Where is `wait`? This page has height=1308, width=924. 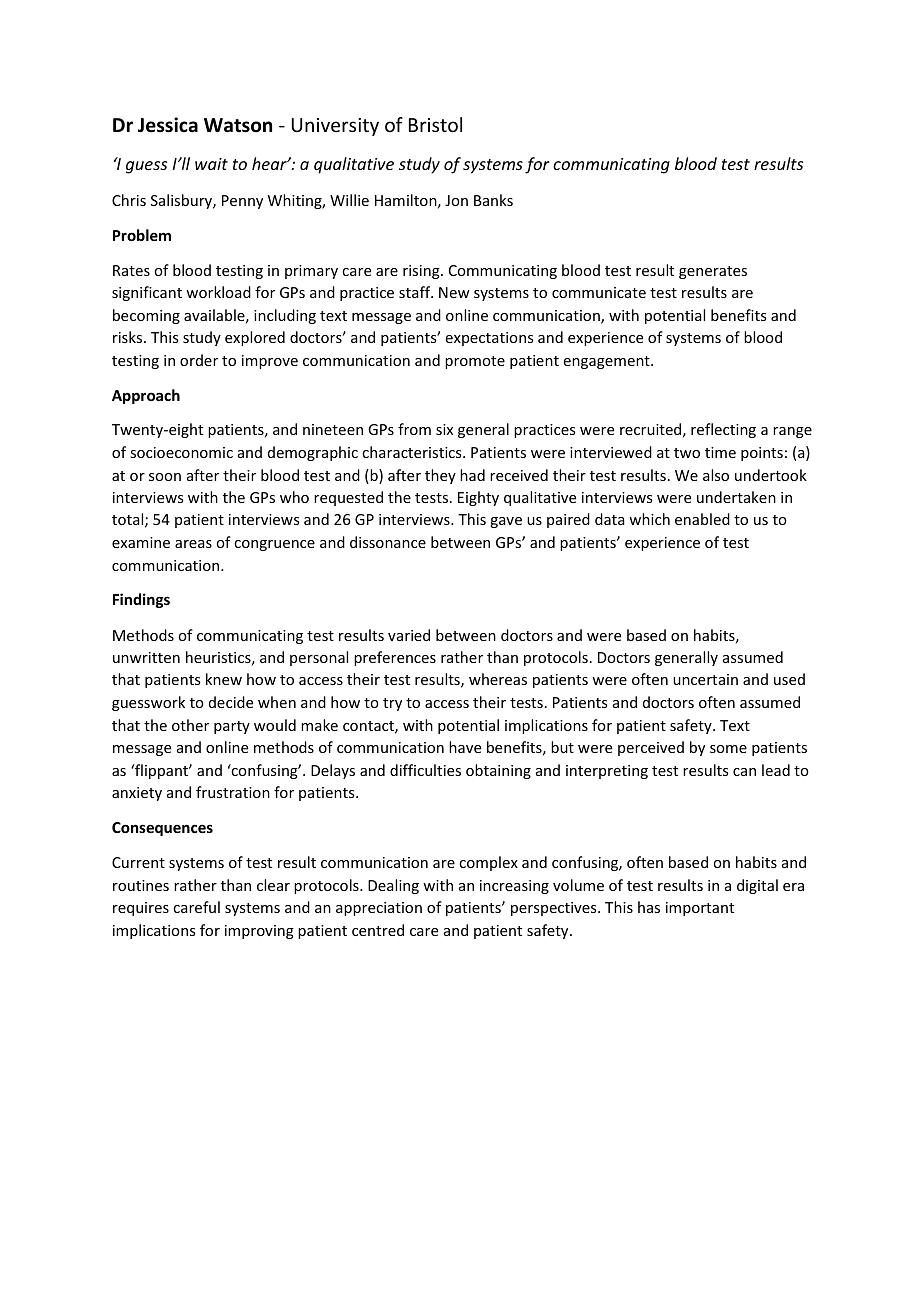
wait is located at coordinates (211, 164).
